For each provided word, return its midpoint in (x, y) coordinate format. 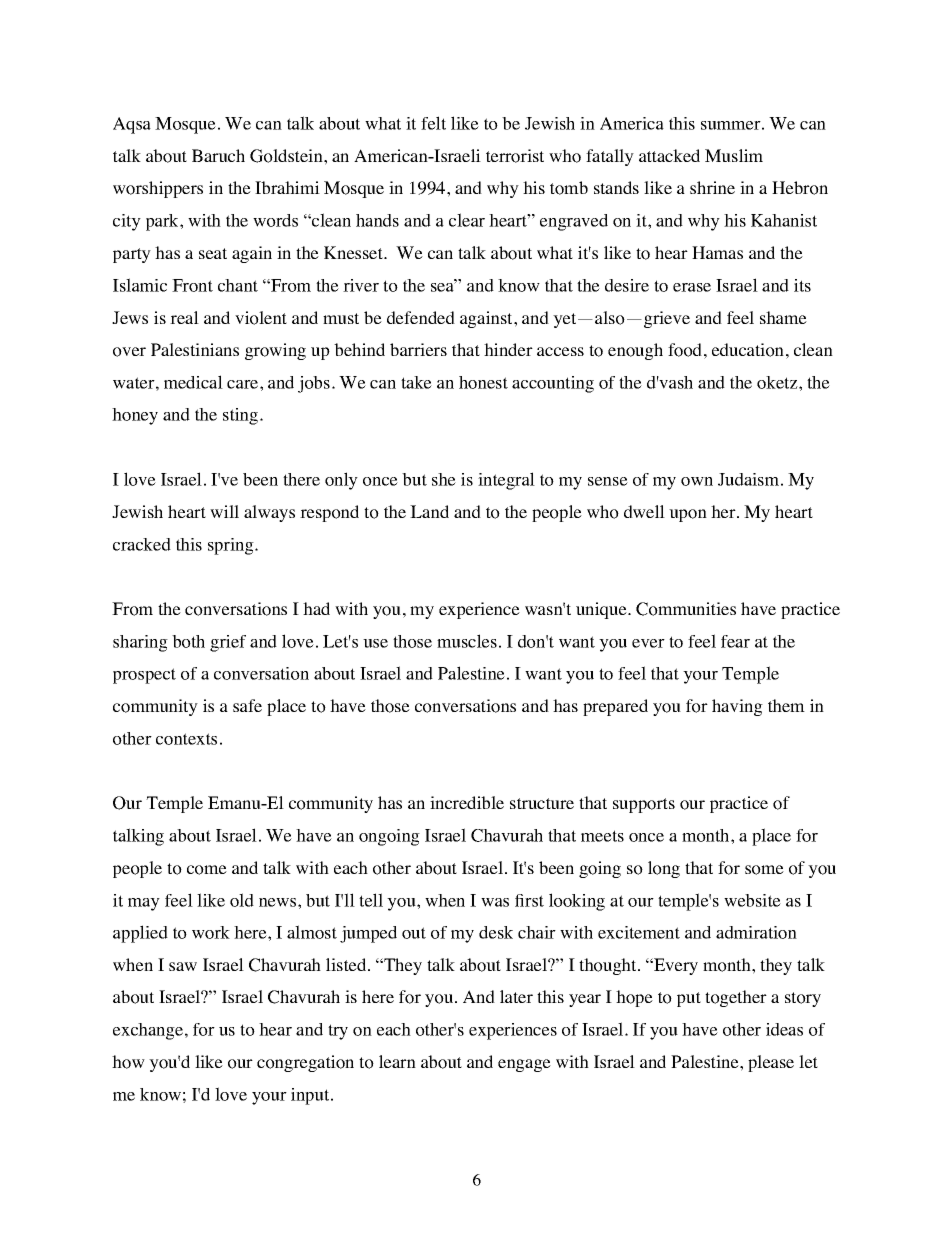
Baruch (218, 155)
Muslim (734, 155)
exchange (148, 1031)
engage (524, 1065)
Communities (686, 609)
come (207, 870)
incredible (467, 802)
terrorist (515, 156)
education (748, 350)
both (188, 641)
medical (193, 382)
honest (483, 382)
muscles (467, 641)
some (764, 870)
